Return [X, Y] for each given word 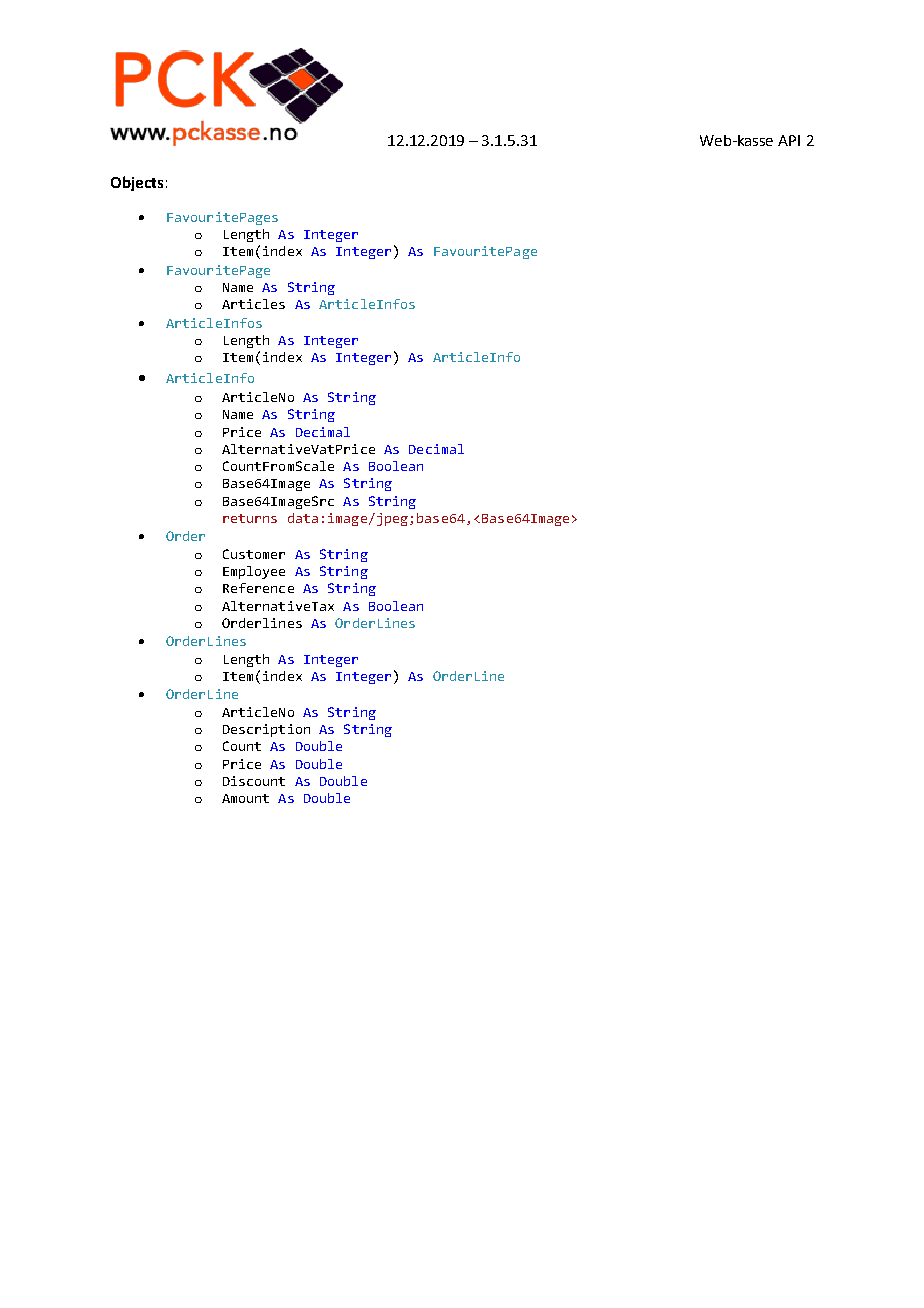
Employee [254, 572]
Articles [253, 304]
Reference [258, 588]
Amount [245, 798]
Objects [137, 183]
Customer [254, 554]
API [789, 140]
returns [250, 518]
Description [266, 730]
